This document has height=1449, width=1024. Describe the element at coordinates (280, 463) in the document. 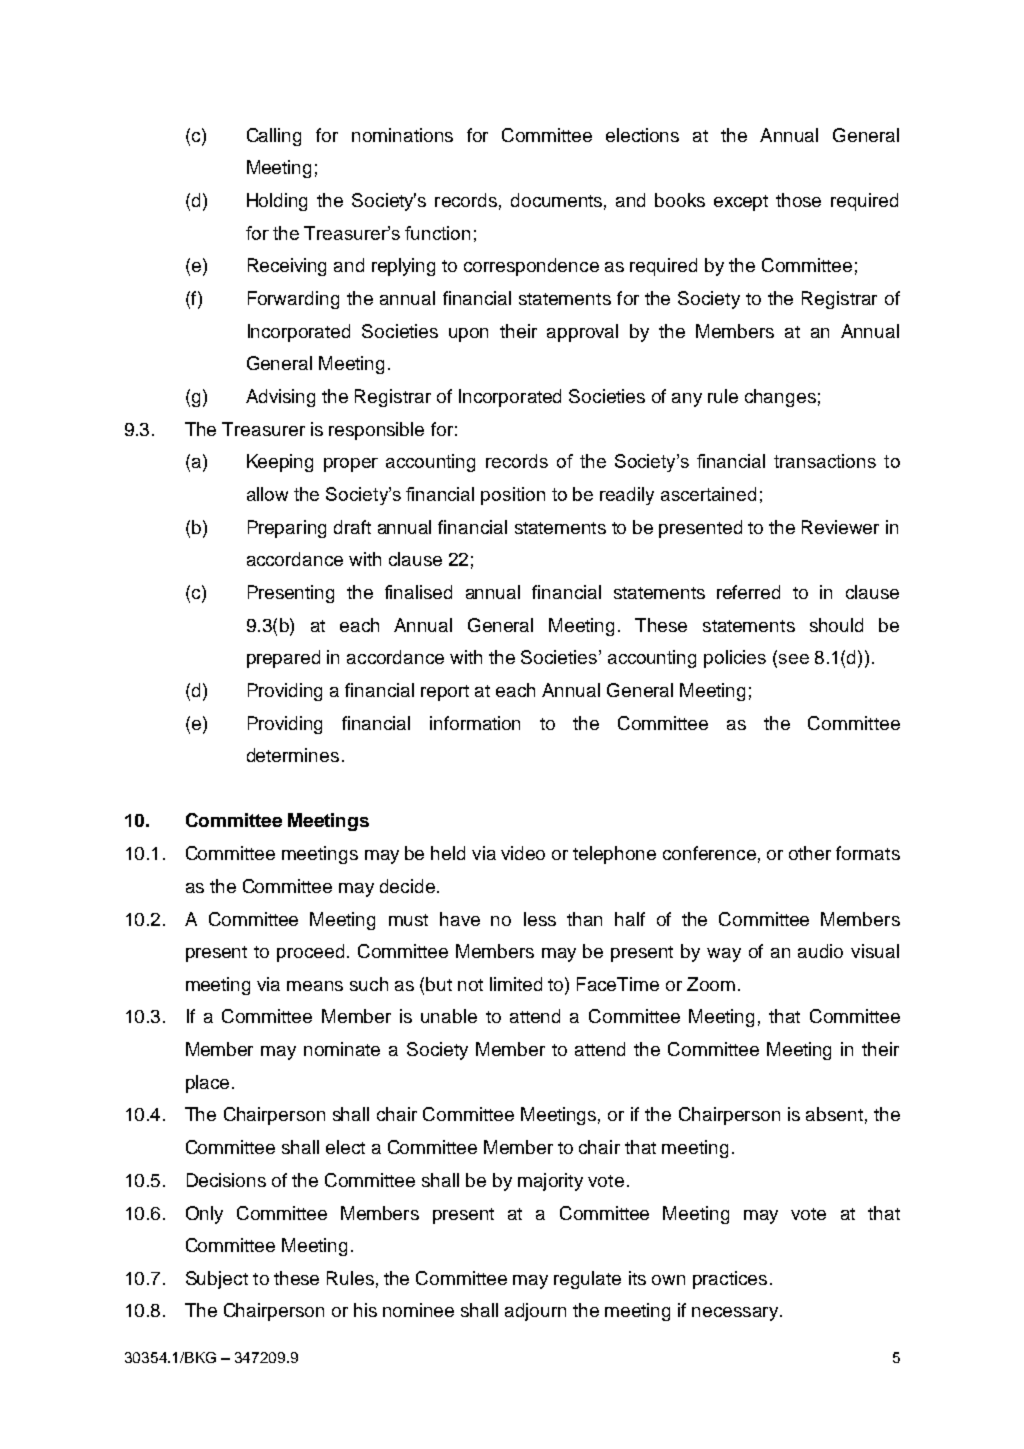

I see `Keeping` at that location.
